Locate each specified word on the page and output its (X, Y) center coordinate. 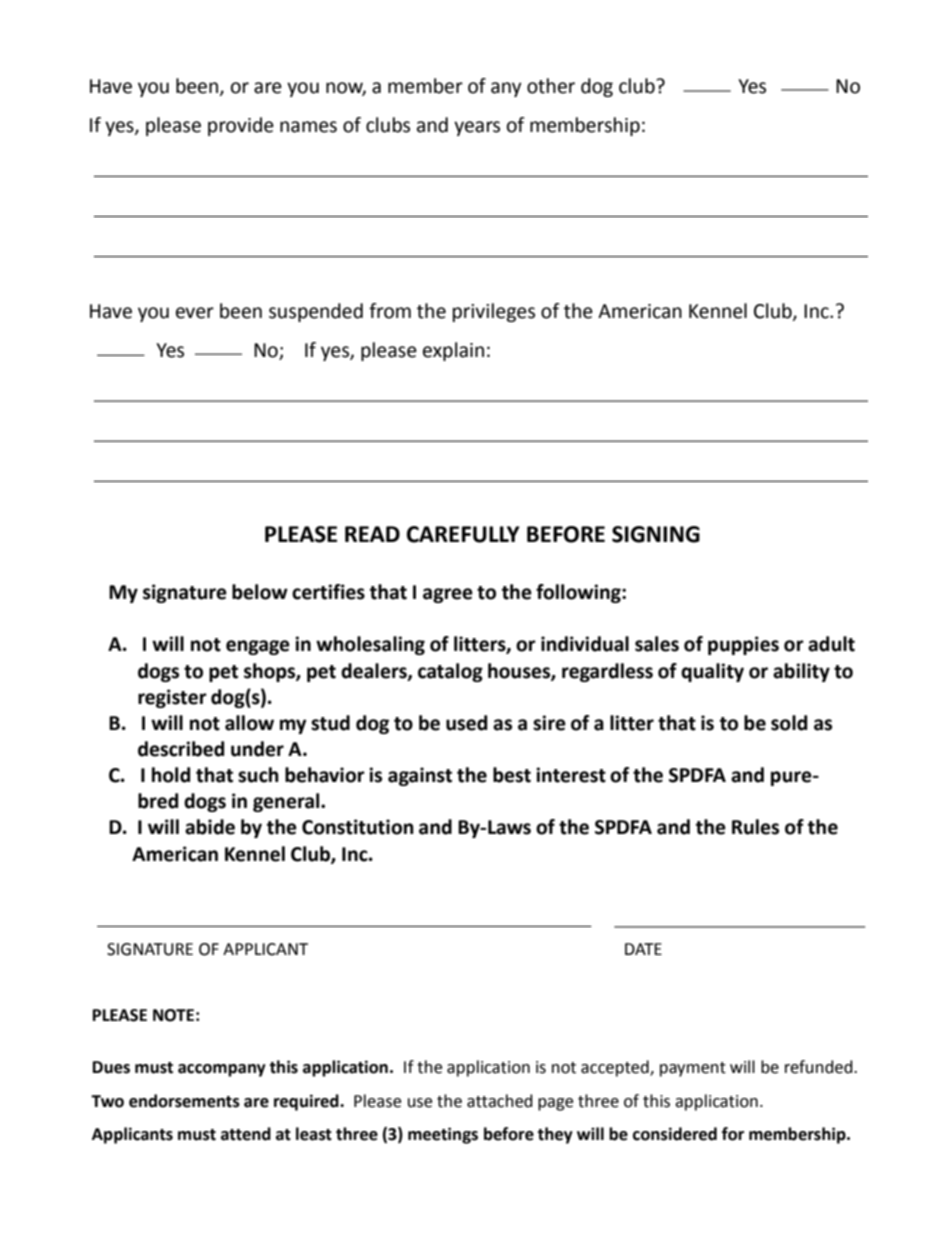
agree (448, 595)
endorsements (184, 1101)
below (260, 592)
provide (241, 126)
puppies (743, 645)
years (477, 128)
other (551, 86)
